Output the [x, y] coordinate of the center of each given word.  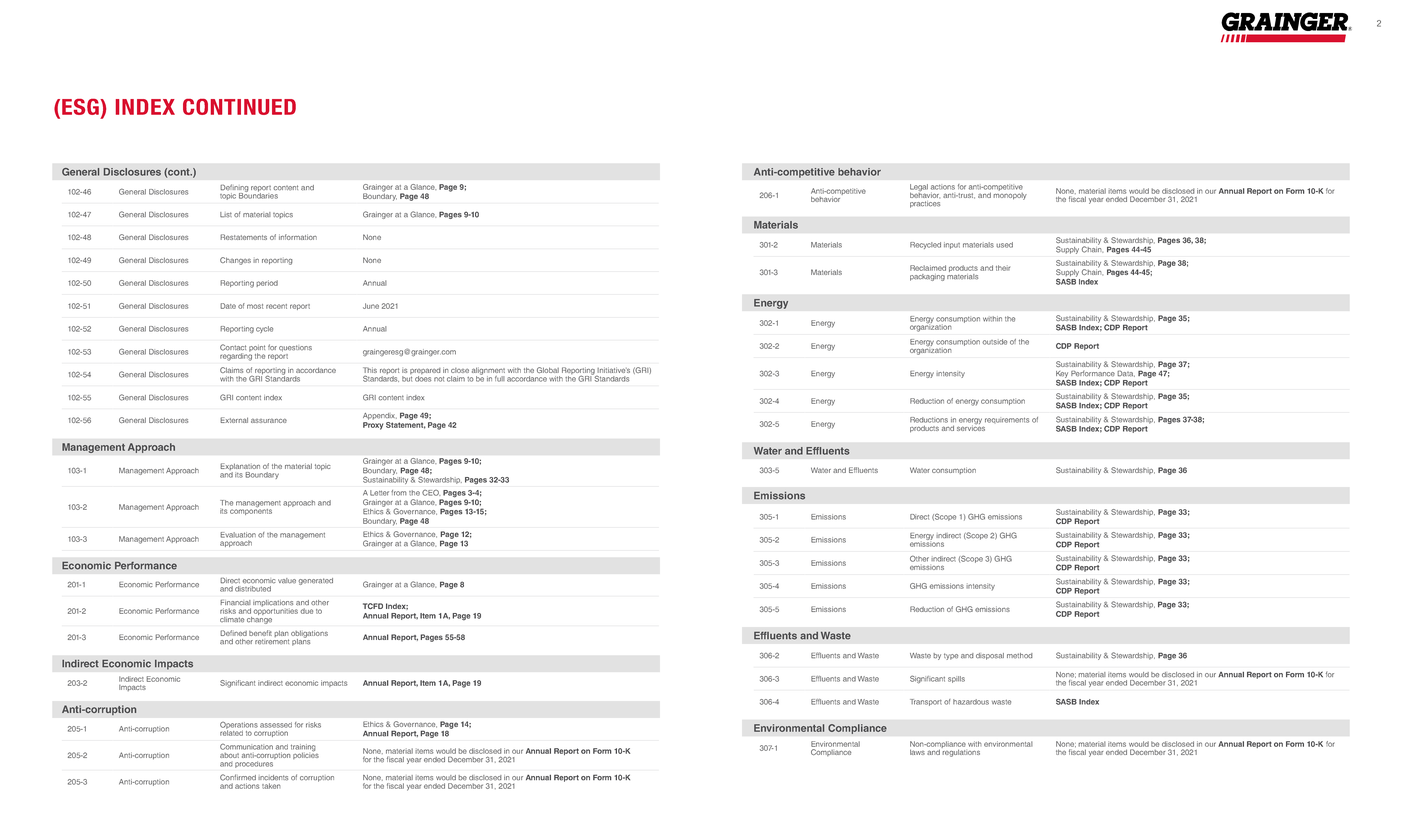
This [370, 370]
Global [548, 370]
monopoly [1010, 195]
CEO [431, 492]
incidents [273, 778]
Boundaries [258, 195]
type [951, 656]
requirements [1006, 422]
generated [316, 581]
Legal [919, 189]
